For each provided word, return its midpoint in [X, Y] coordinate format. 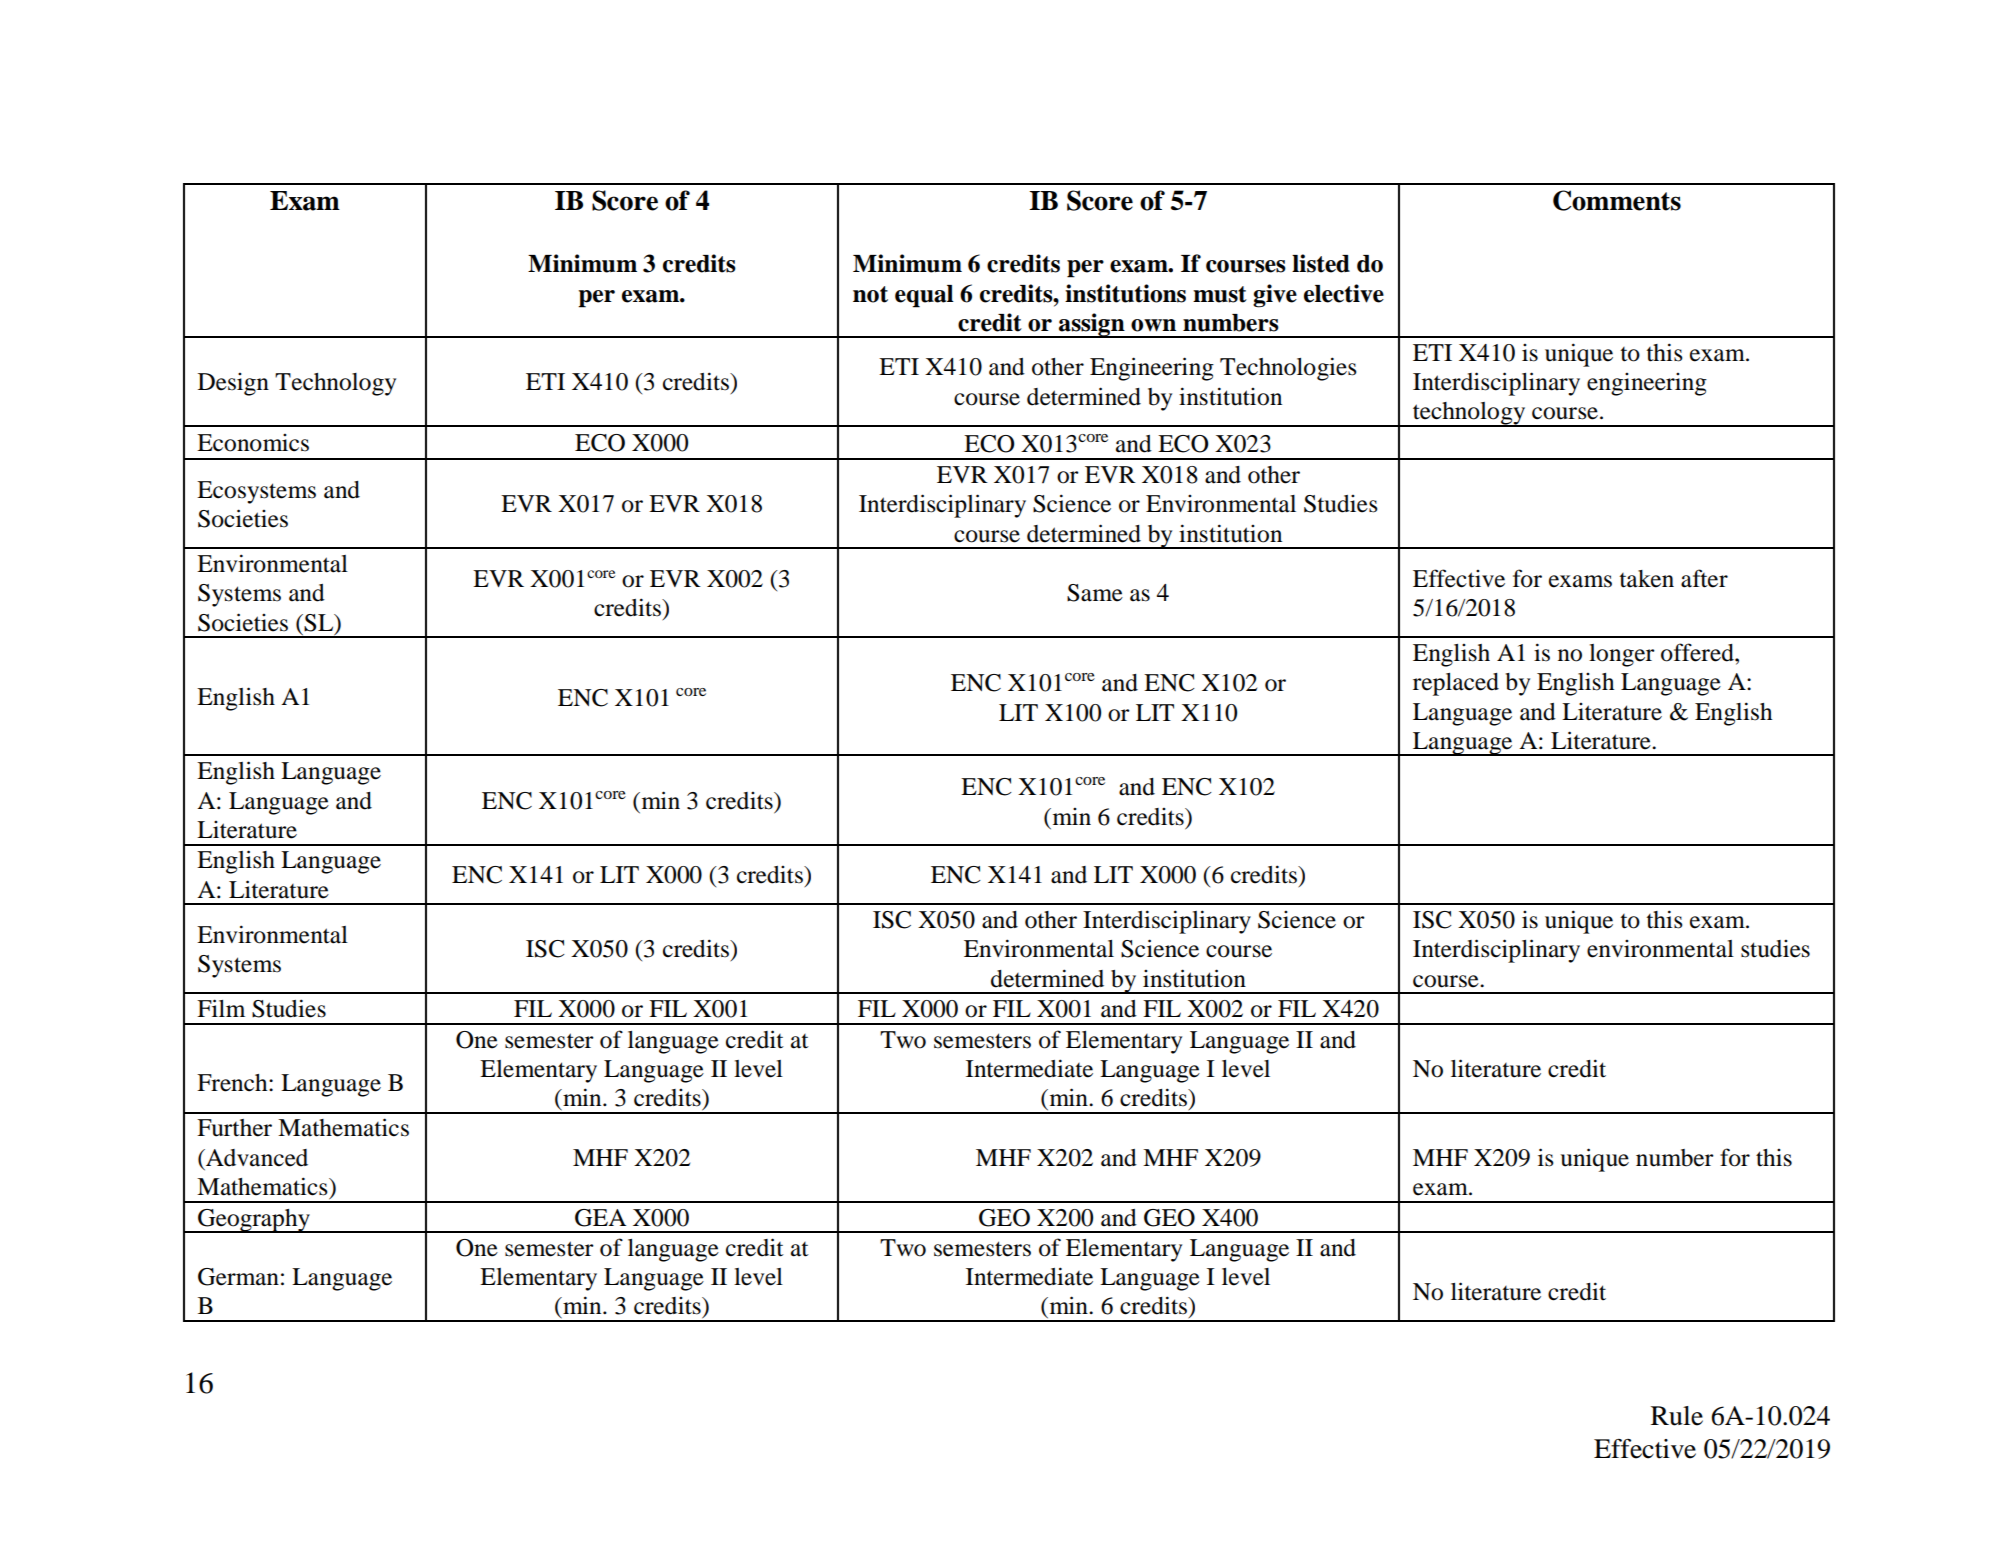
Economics [253, 443]
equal [924, 296]
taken [1646, 579]
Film [221, 1008]
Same [1095, 593]
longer [1622, 655]
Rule [1677, 1416]
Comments [1617, 200]
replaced [1456, 684]
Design [233, 384]
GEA [600, 1218]
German [238, 1277]
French [233, 1083]
